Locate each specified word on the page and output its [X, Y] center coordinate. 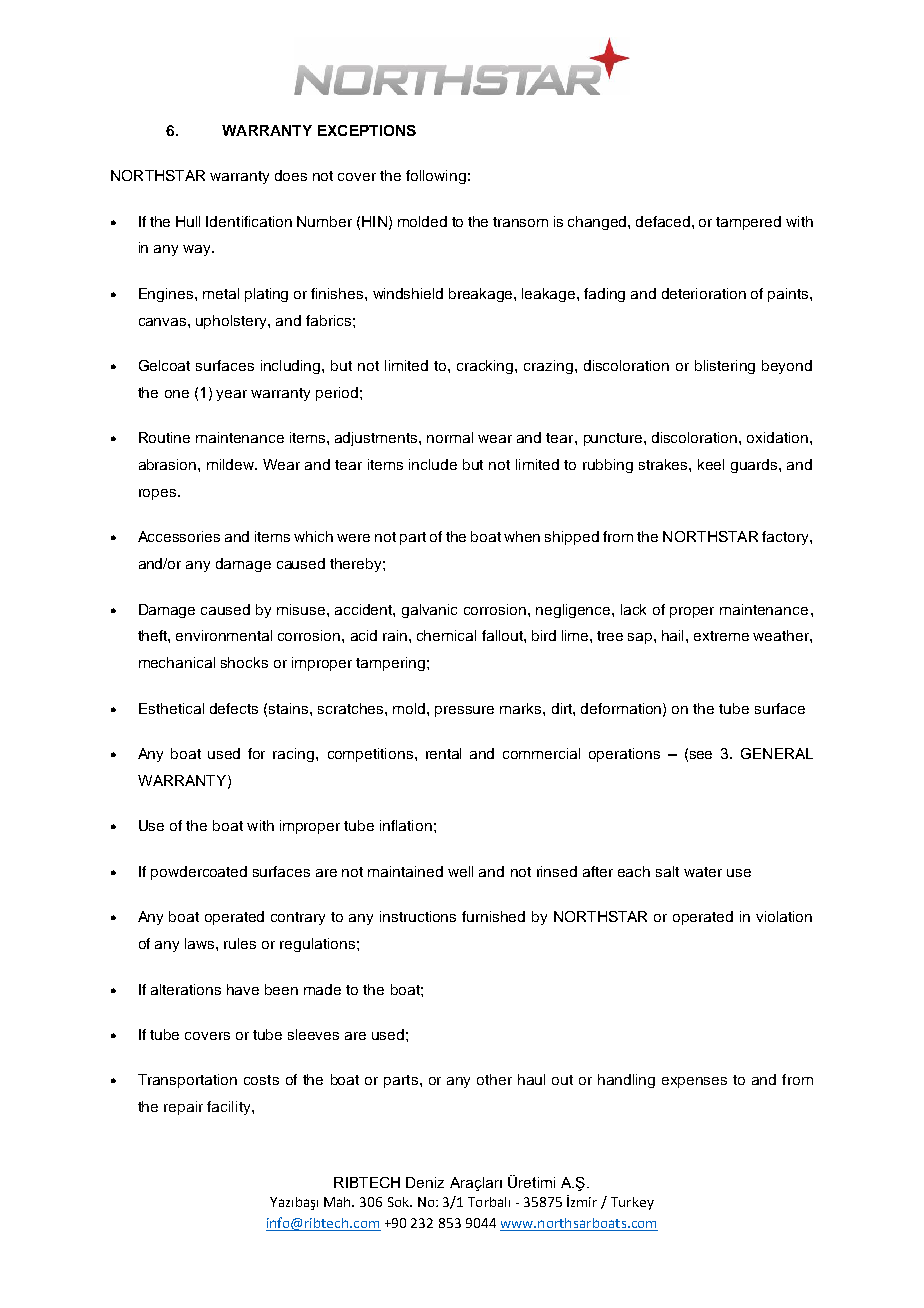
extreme [721, 636]
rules [240, 943]
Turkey [632, 1203]
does [291, 175]
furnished [493, 916]
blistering [725, 367]
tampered [748, 223]
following [436, 177]
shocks [244, 662]
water [703, 872]
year [231, 395]
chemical [446, 635]
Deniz [425, 1182]
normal [450, 437]
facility [230, 1108]
